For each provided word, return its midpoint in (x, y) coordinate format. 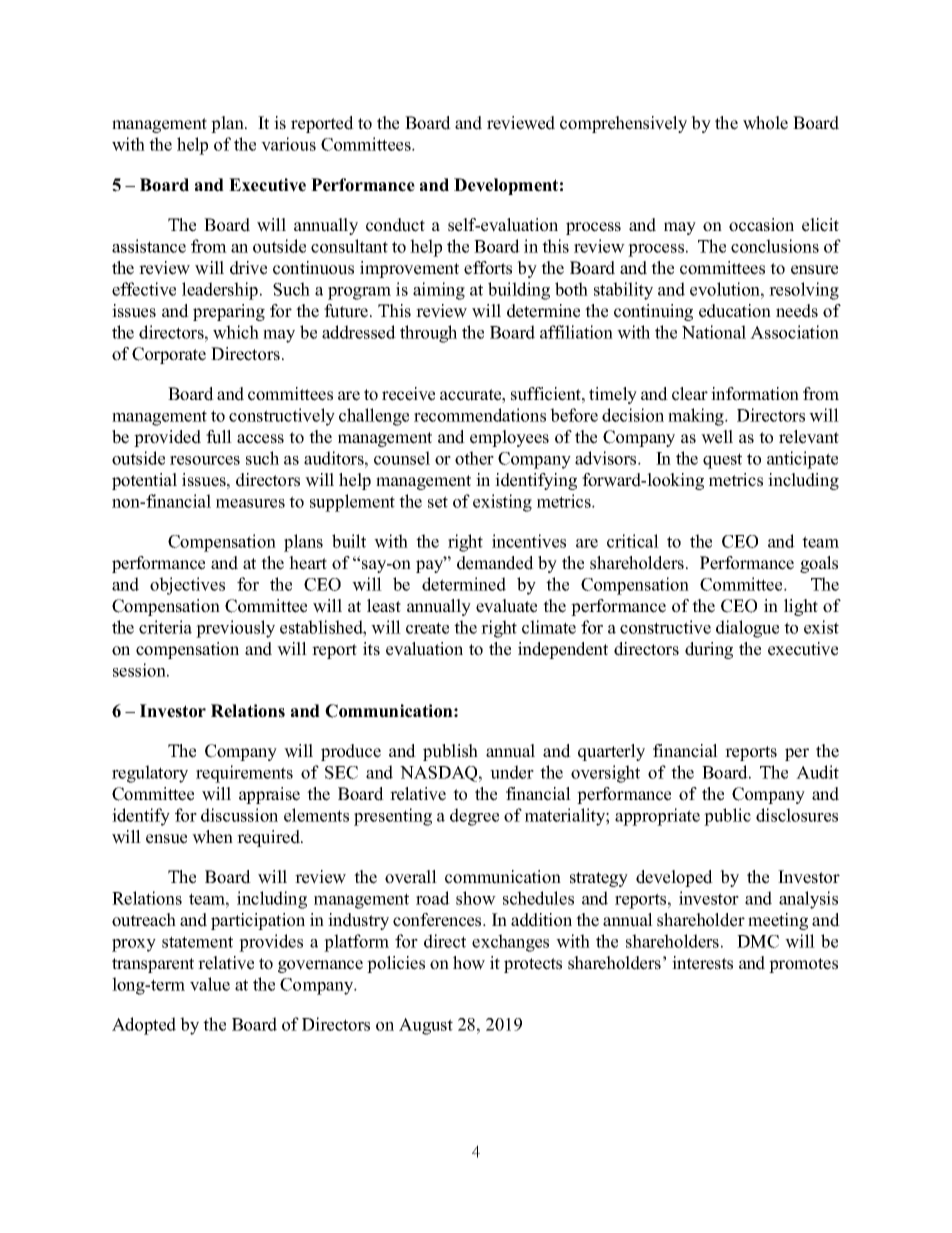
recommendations (480, 415)
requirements (244, 774)
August (426, 1026)
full (219, 437)
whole (765, 123)
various (288, 144)
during (709, 650)
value (210, 984)
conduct (395, 225)
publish (450, 752)
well (717, 437)
